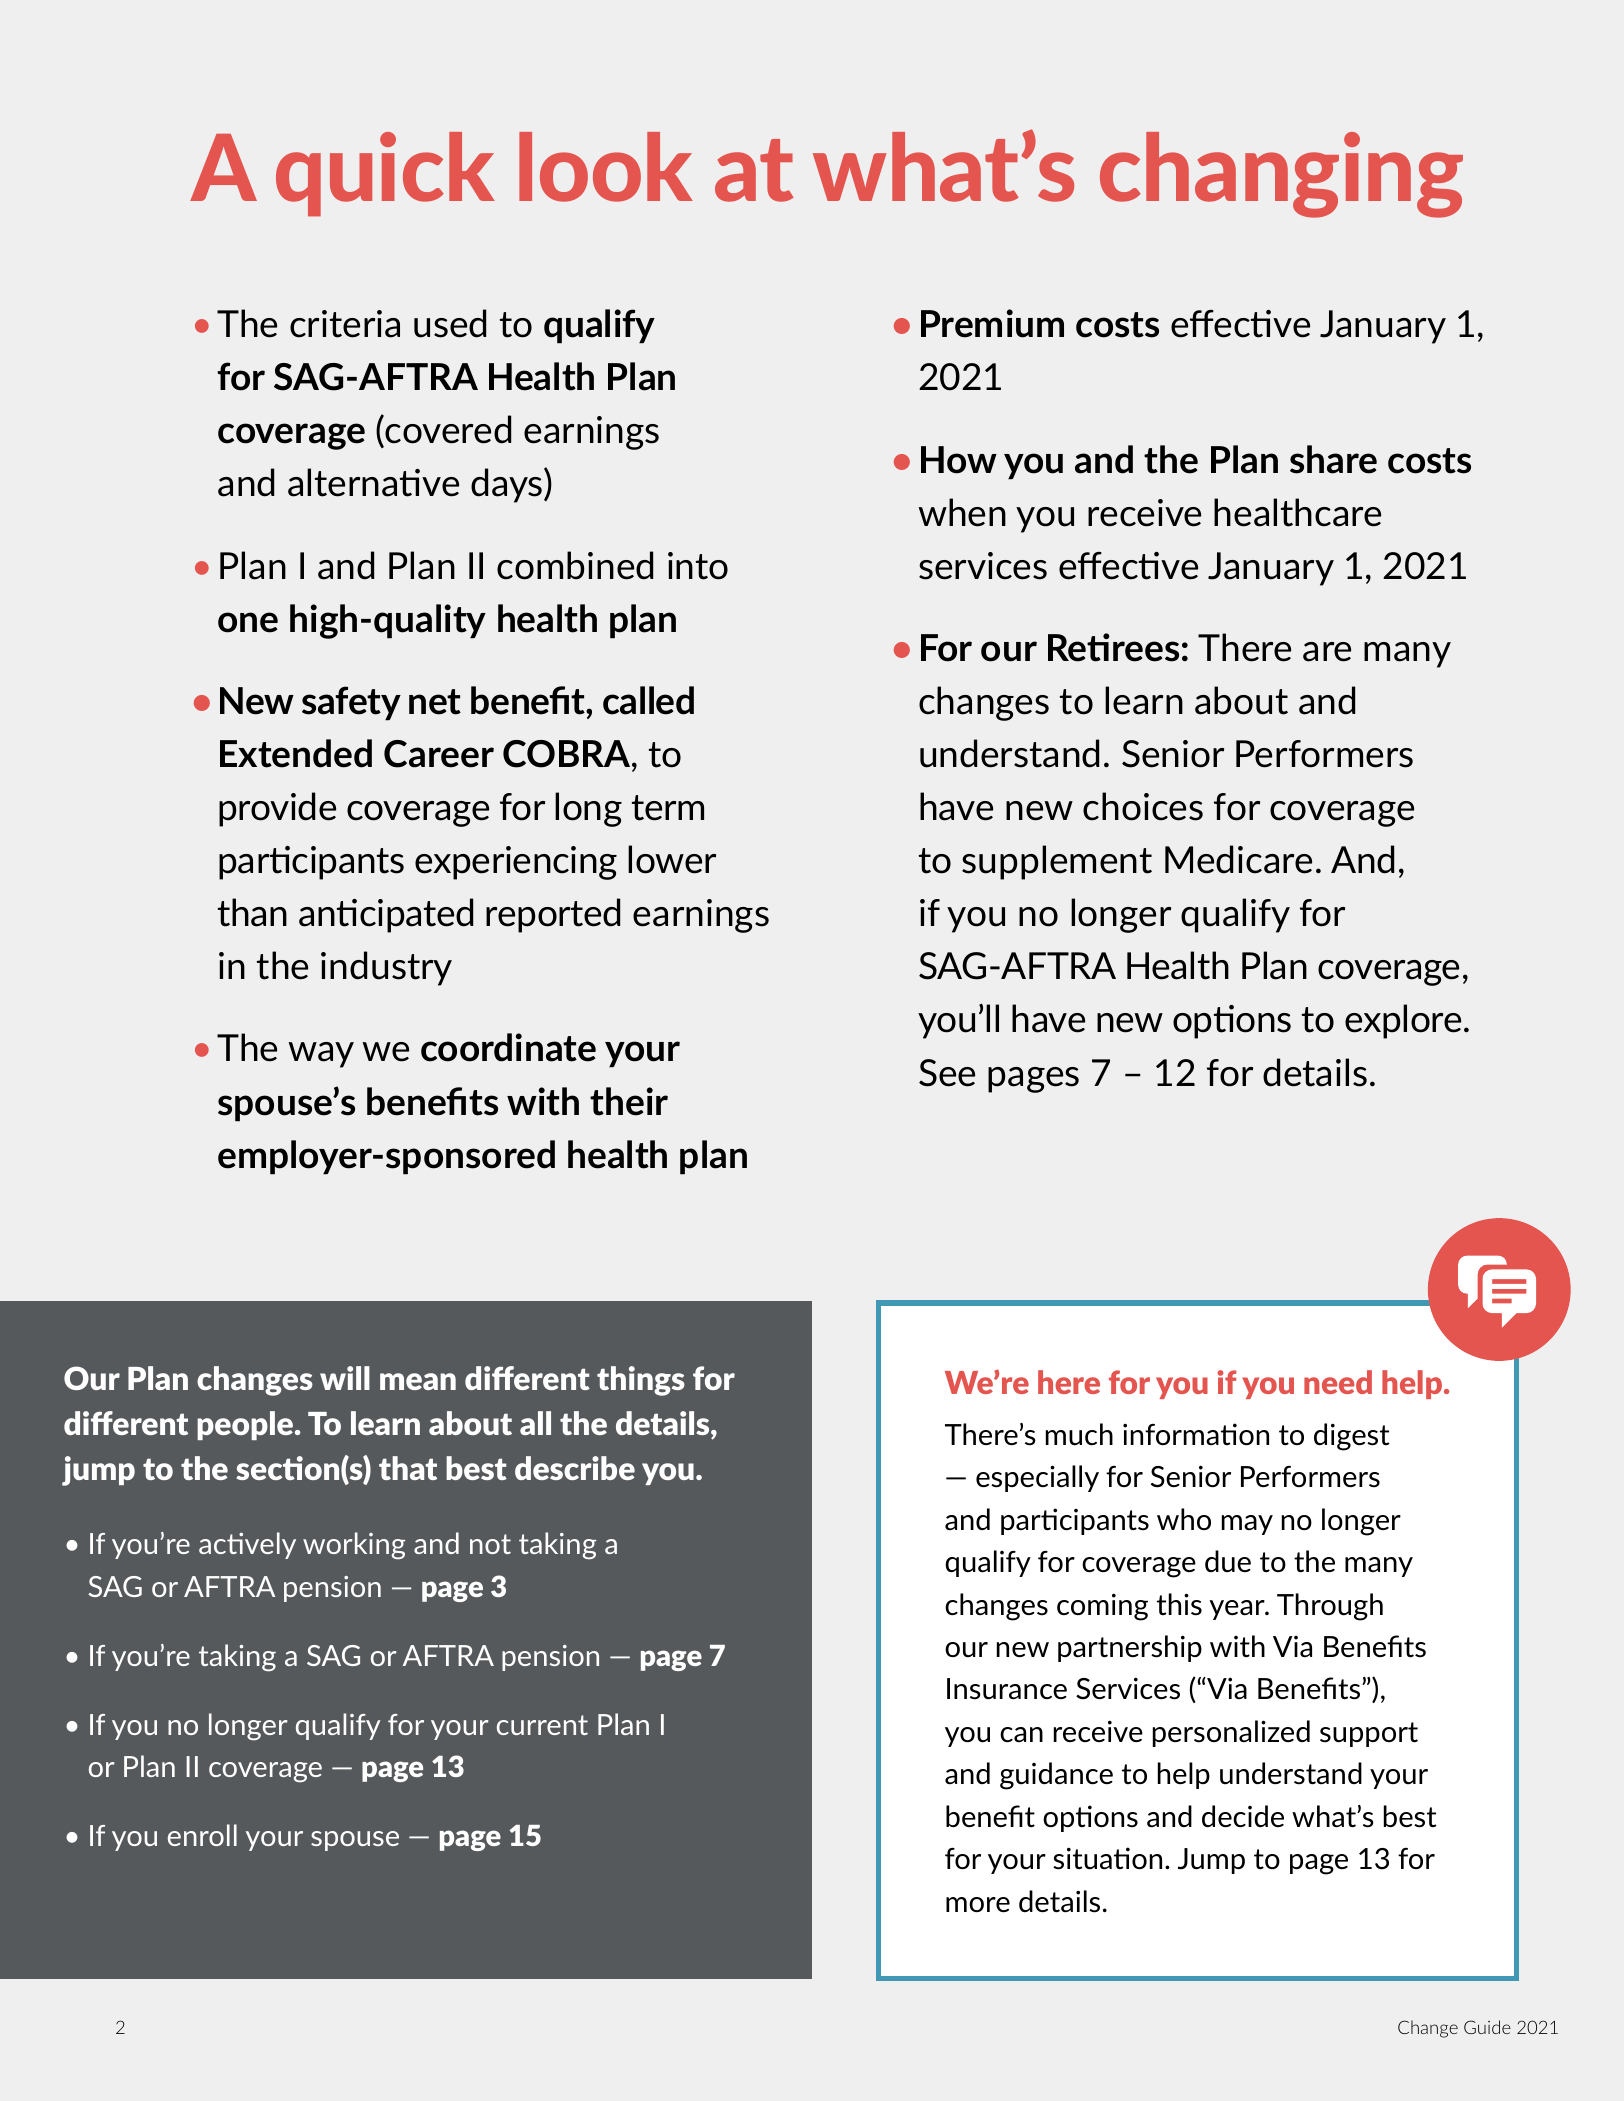  What do you see at coordinates (1403, 1021) in the page?
I see `explore` at bounding box center [1403, 1021].
